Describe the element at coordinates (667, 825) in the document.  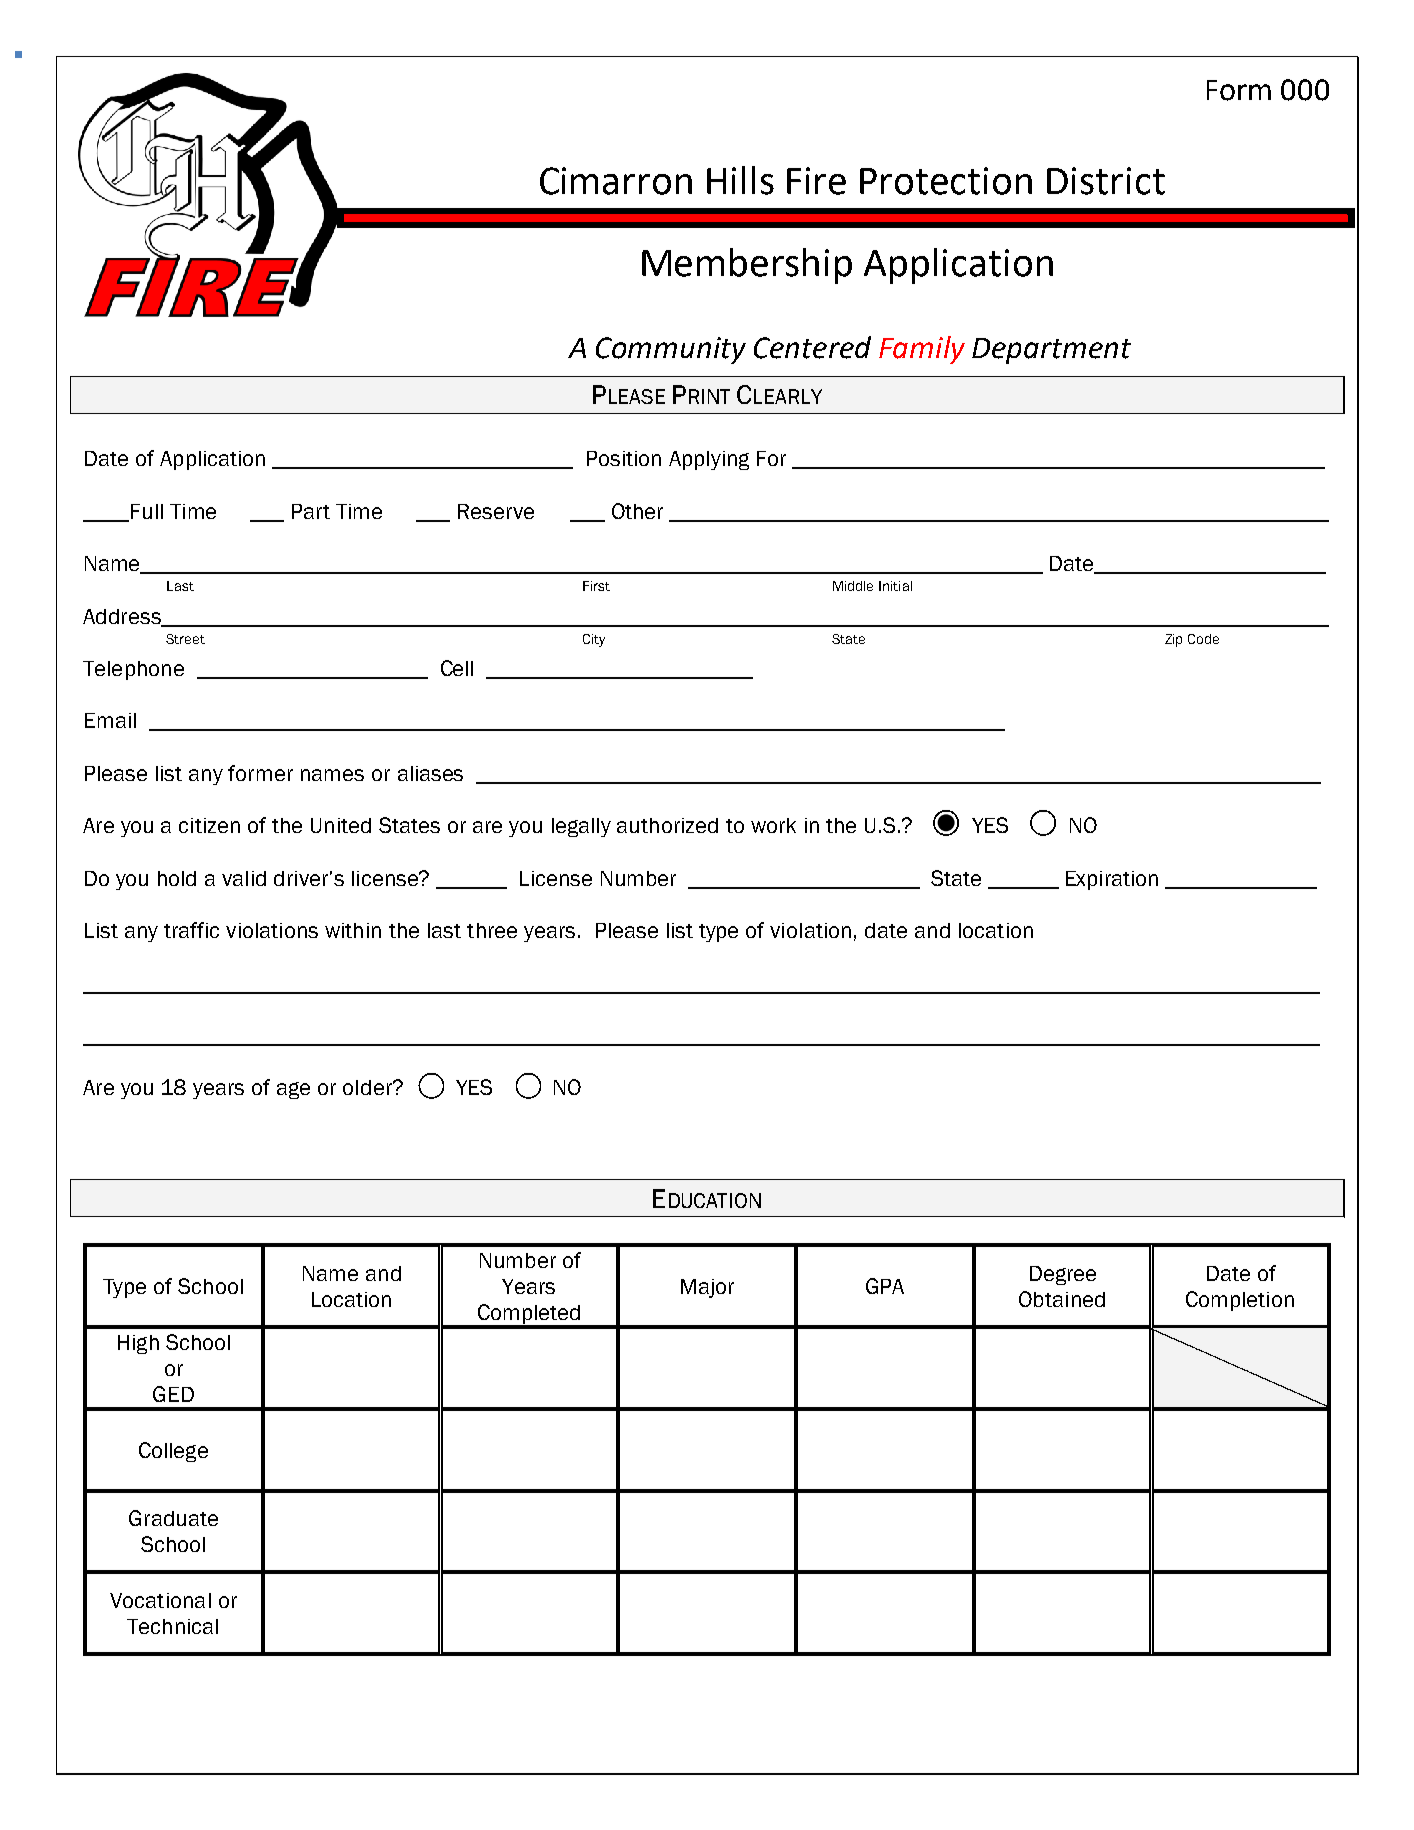
I see `authorized` at that location.
